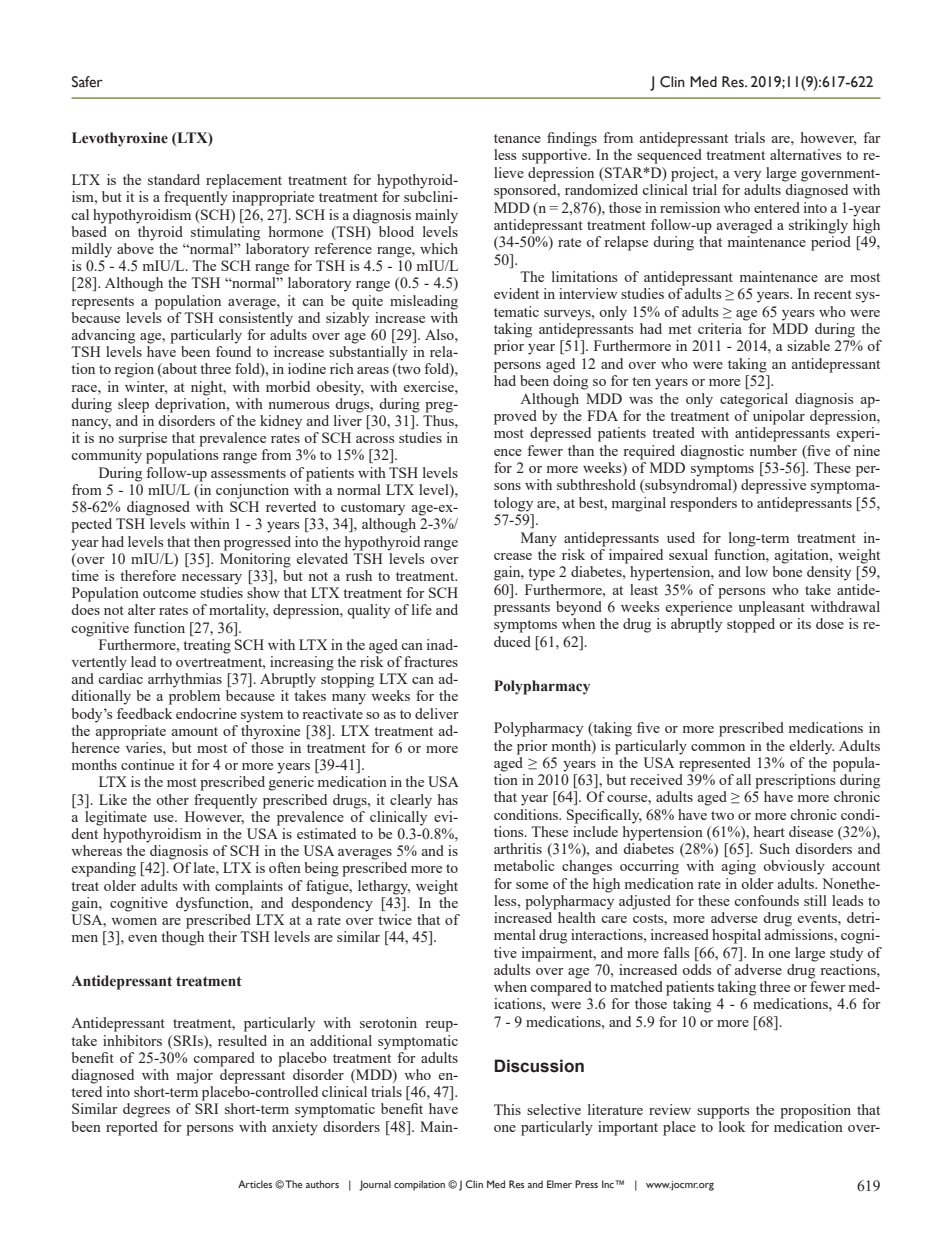 The width and height of the screenshot is (952, 1233). What do you see at coordinates (430, 386) in the screenshot?
I see `exercise` at bounding box center [430, 386].
